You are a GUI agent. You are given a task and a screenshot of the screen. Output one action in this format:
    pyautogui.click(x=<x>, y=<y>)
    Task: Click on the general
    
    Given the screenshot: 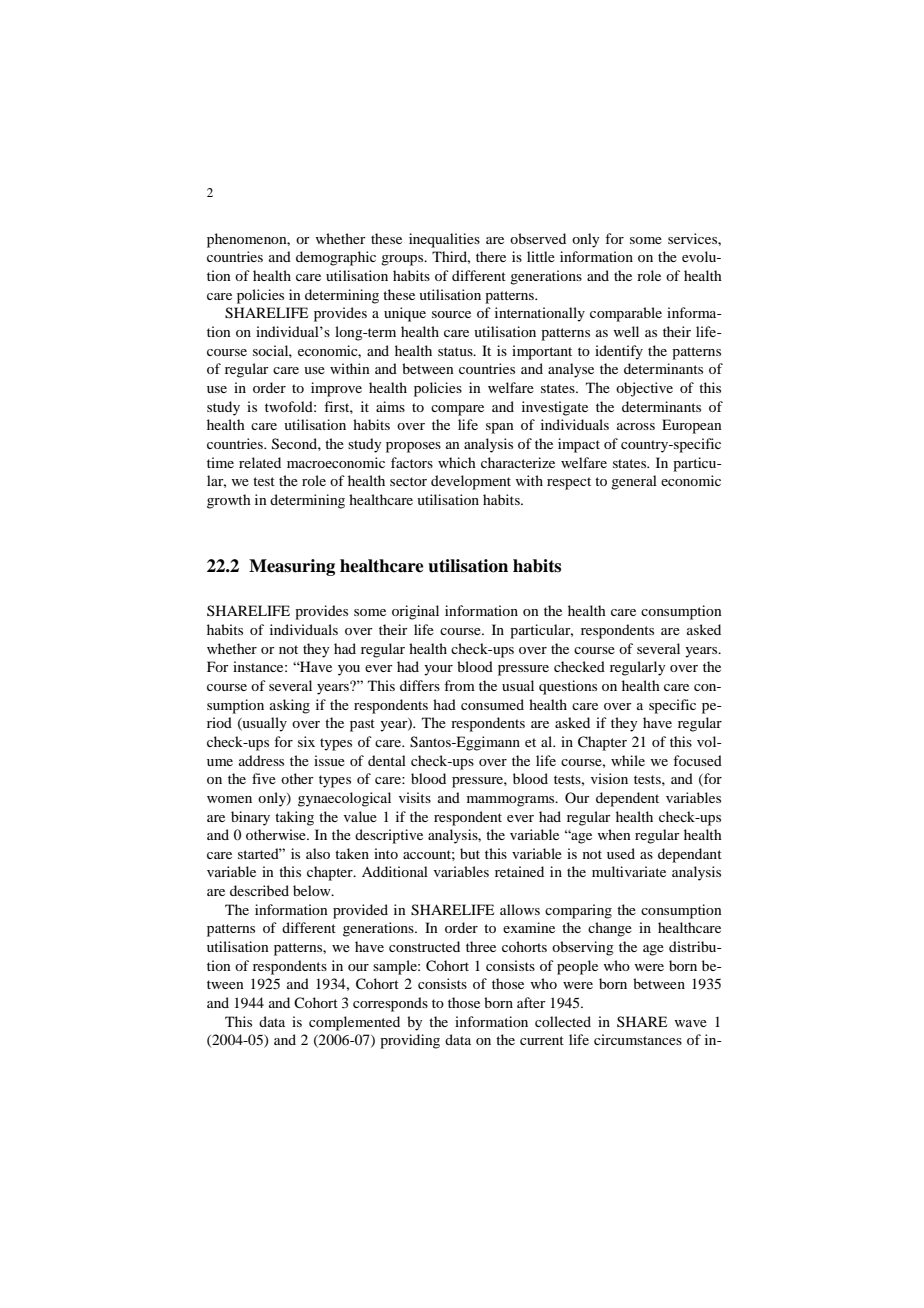 What is the action you would take?
    pyautogui.click(x=634, y=482)
